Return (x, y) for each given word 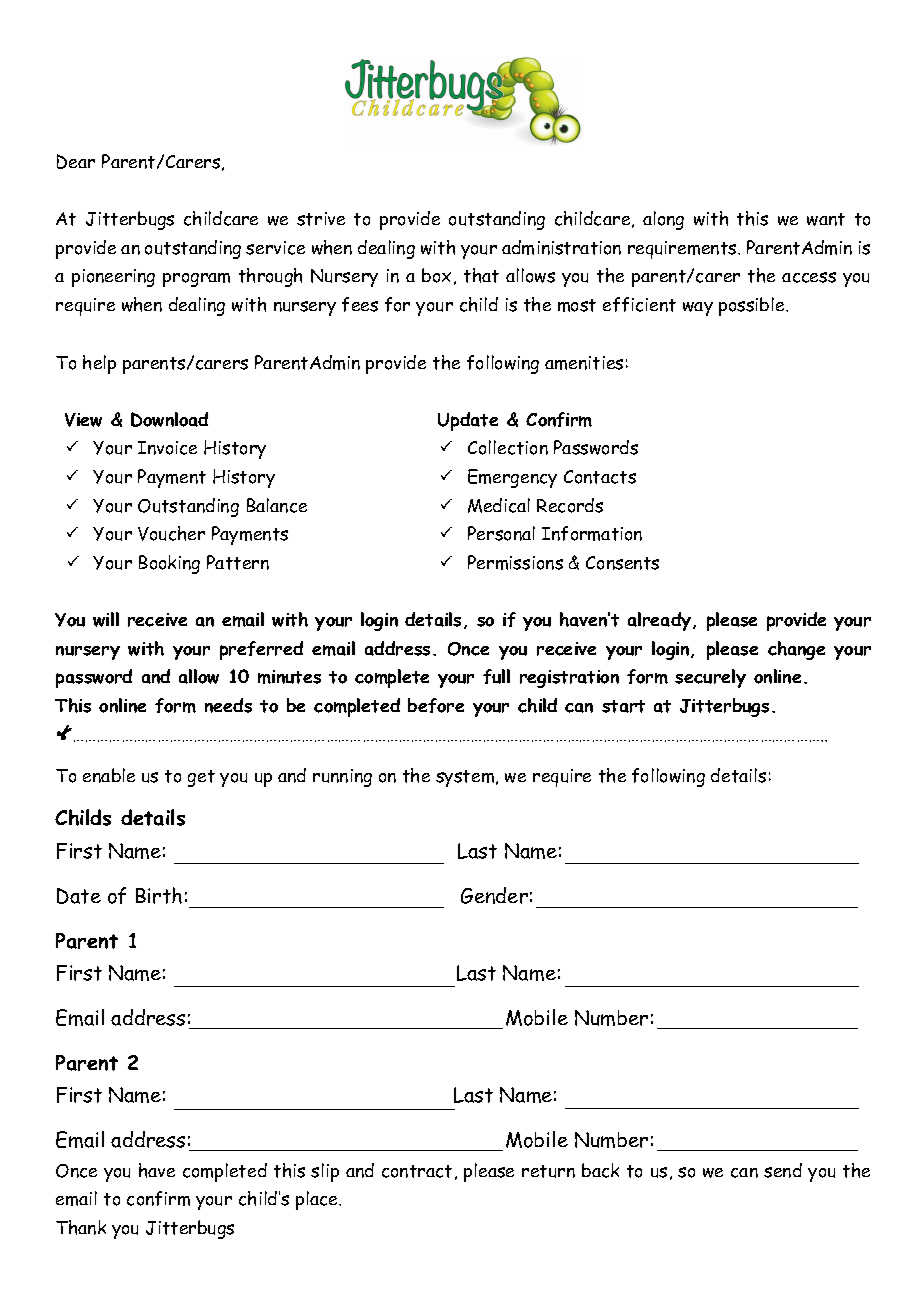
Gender (494, 895)
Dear (76, 161)
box (436, 275)
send (783, 1170)
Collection (508, 447)
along (663, 220)
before (436, 705)
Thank (81, 1227)
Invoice (167, 448)
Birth (159, 895)
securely (710, 678)
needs (228, 705)
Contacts (600, 477)
